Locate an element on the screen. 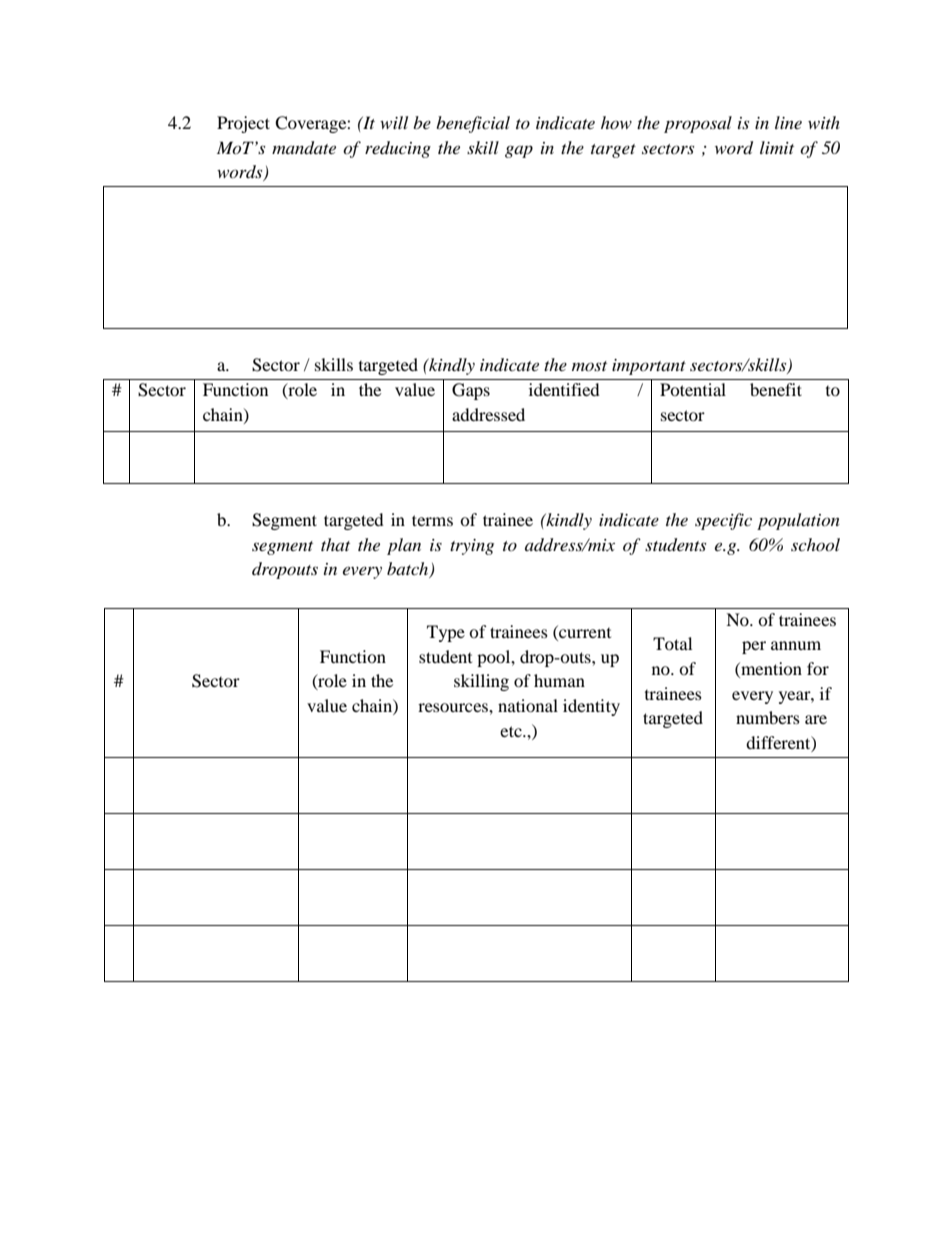 The image size is (952, 1233). per is located at coordinates (754, 647).
